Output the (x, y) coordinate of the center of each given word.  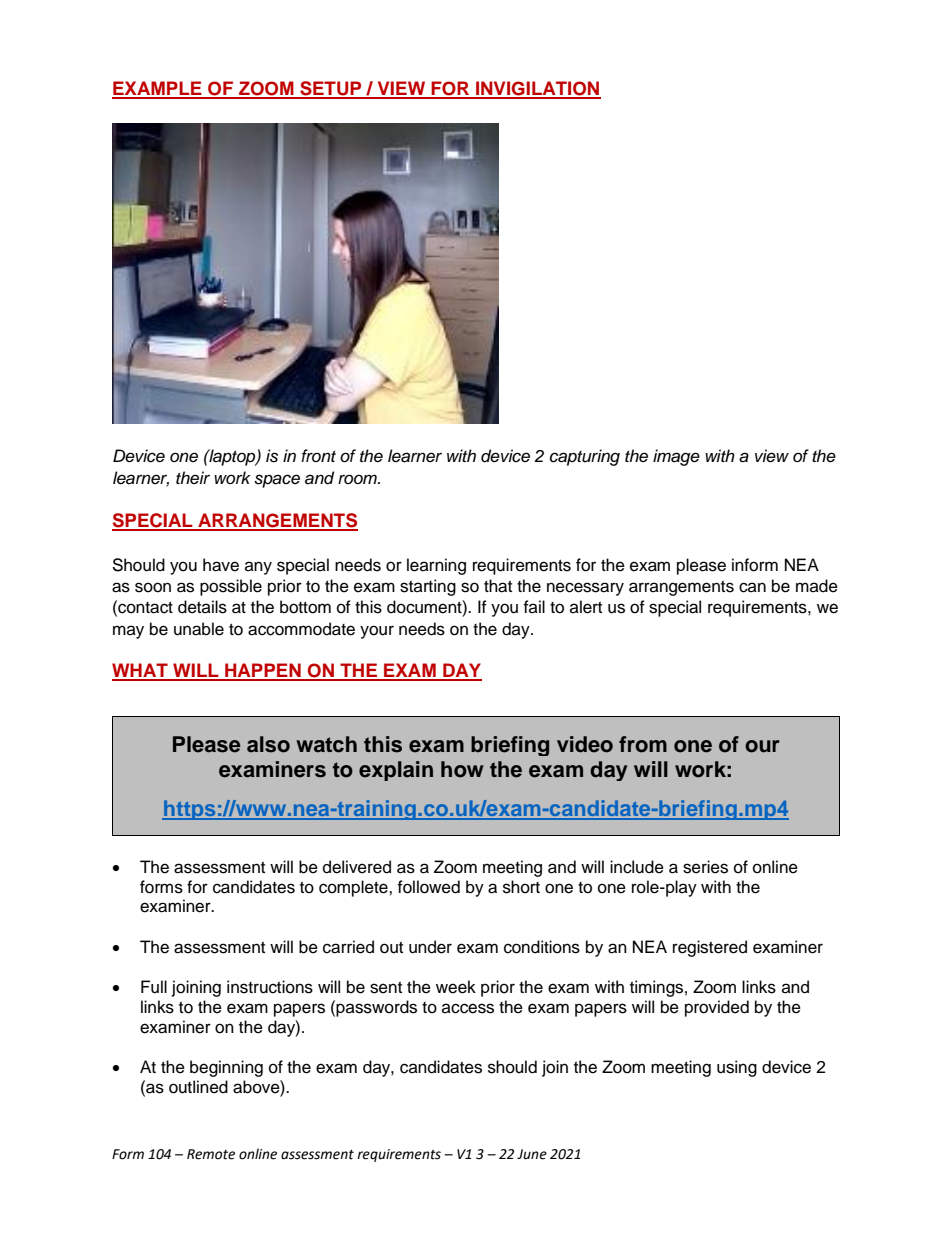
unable (199, 629)
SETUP (331, 89)
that (498, 586)
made (817, 586)
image (676, 457)
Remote (211, 1154)
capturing (585, 457)
